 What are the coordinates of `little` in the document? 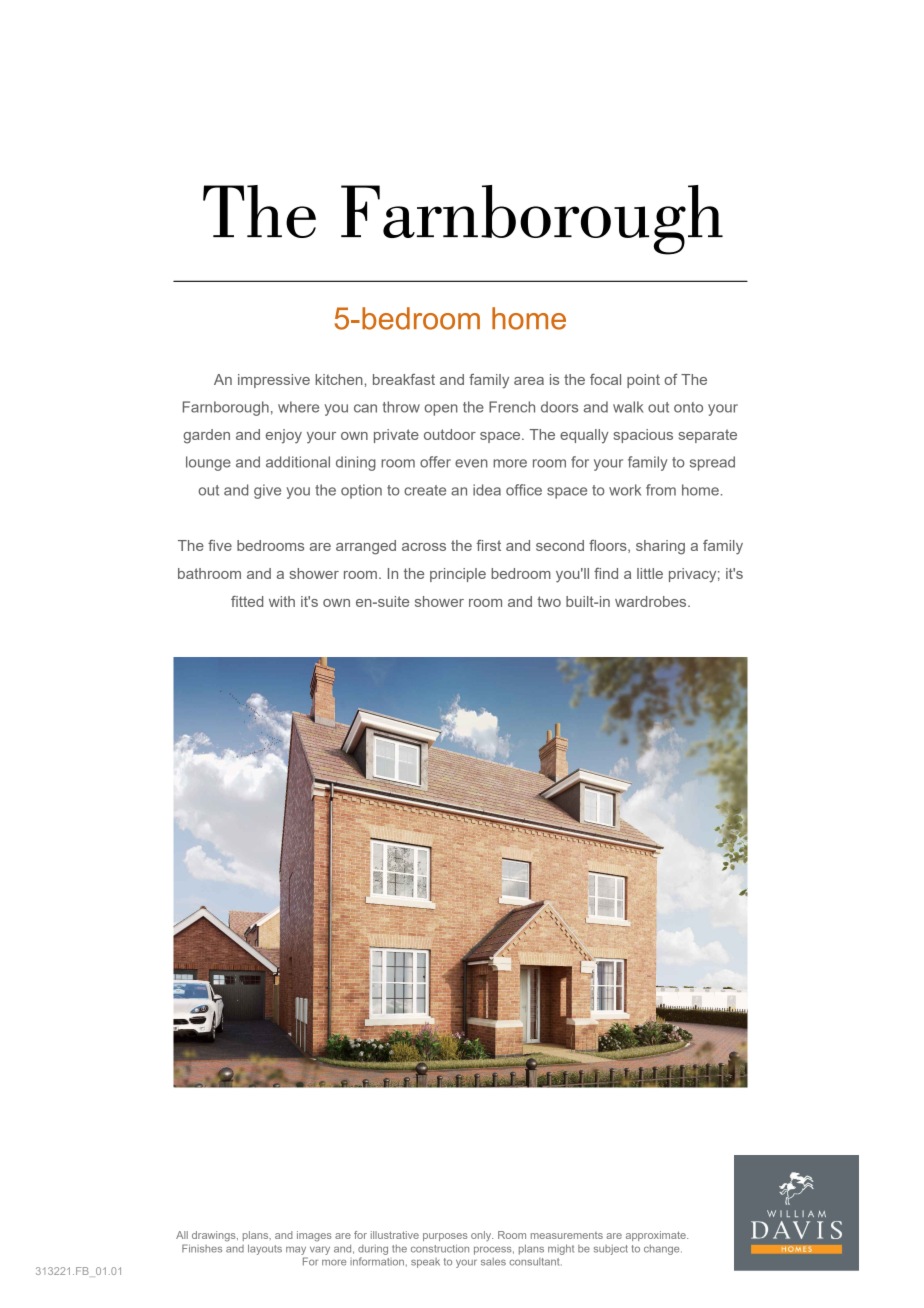 It's located at (650, 573).
